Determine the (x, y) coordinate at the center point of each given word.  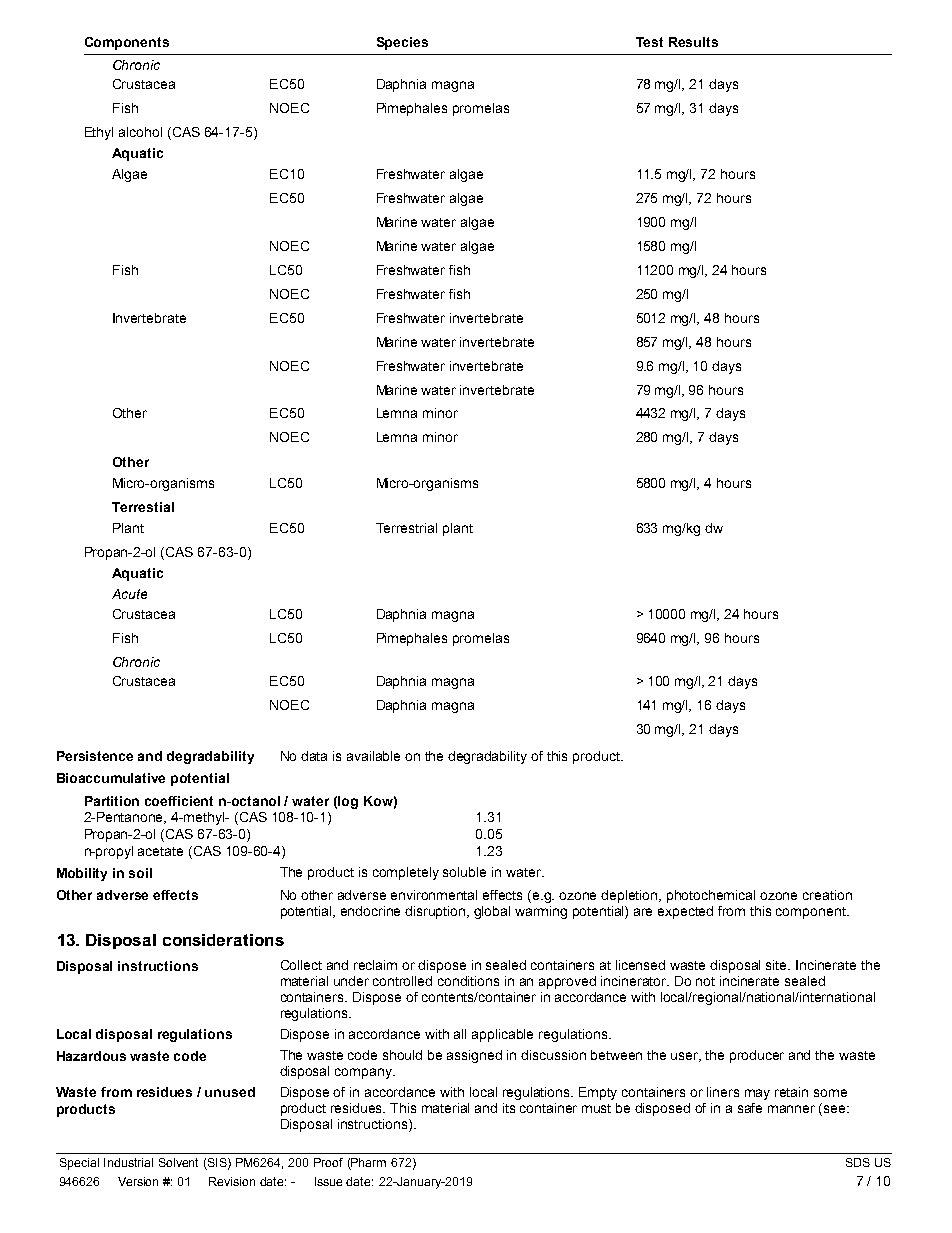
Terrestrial (406, 528)
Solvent (178, 1162)
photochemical (711, 896)
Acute (129, 594)
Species (402, 43)
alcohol (140, 132)
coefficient (179, 801)
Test (649, 42)
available (373, 756)
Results (693, 42)
